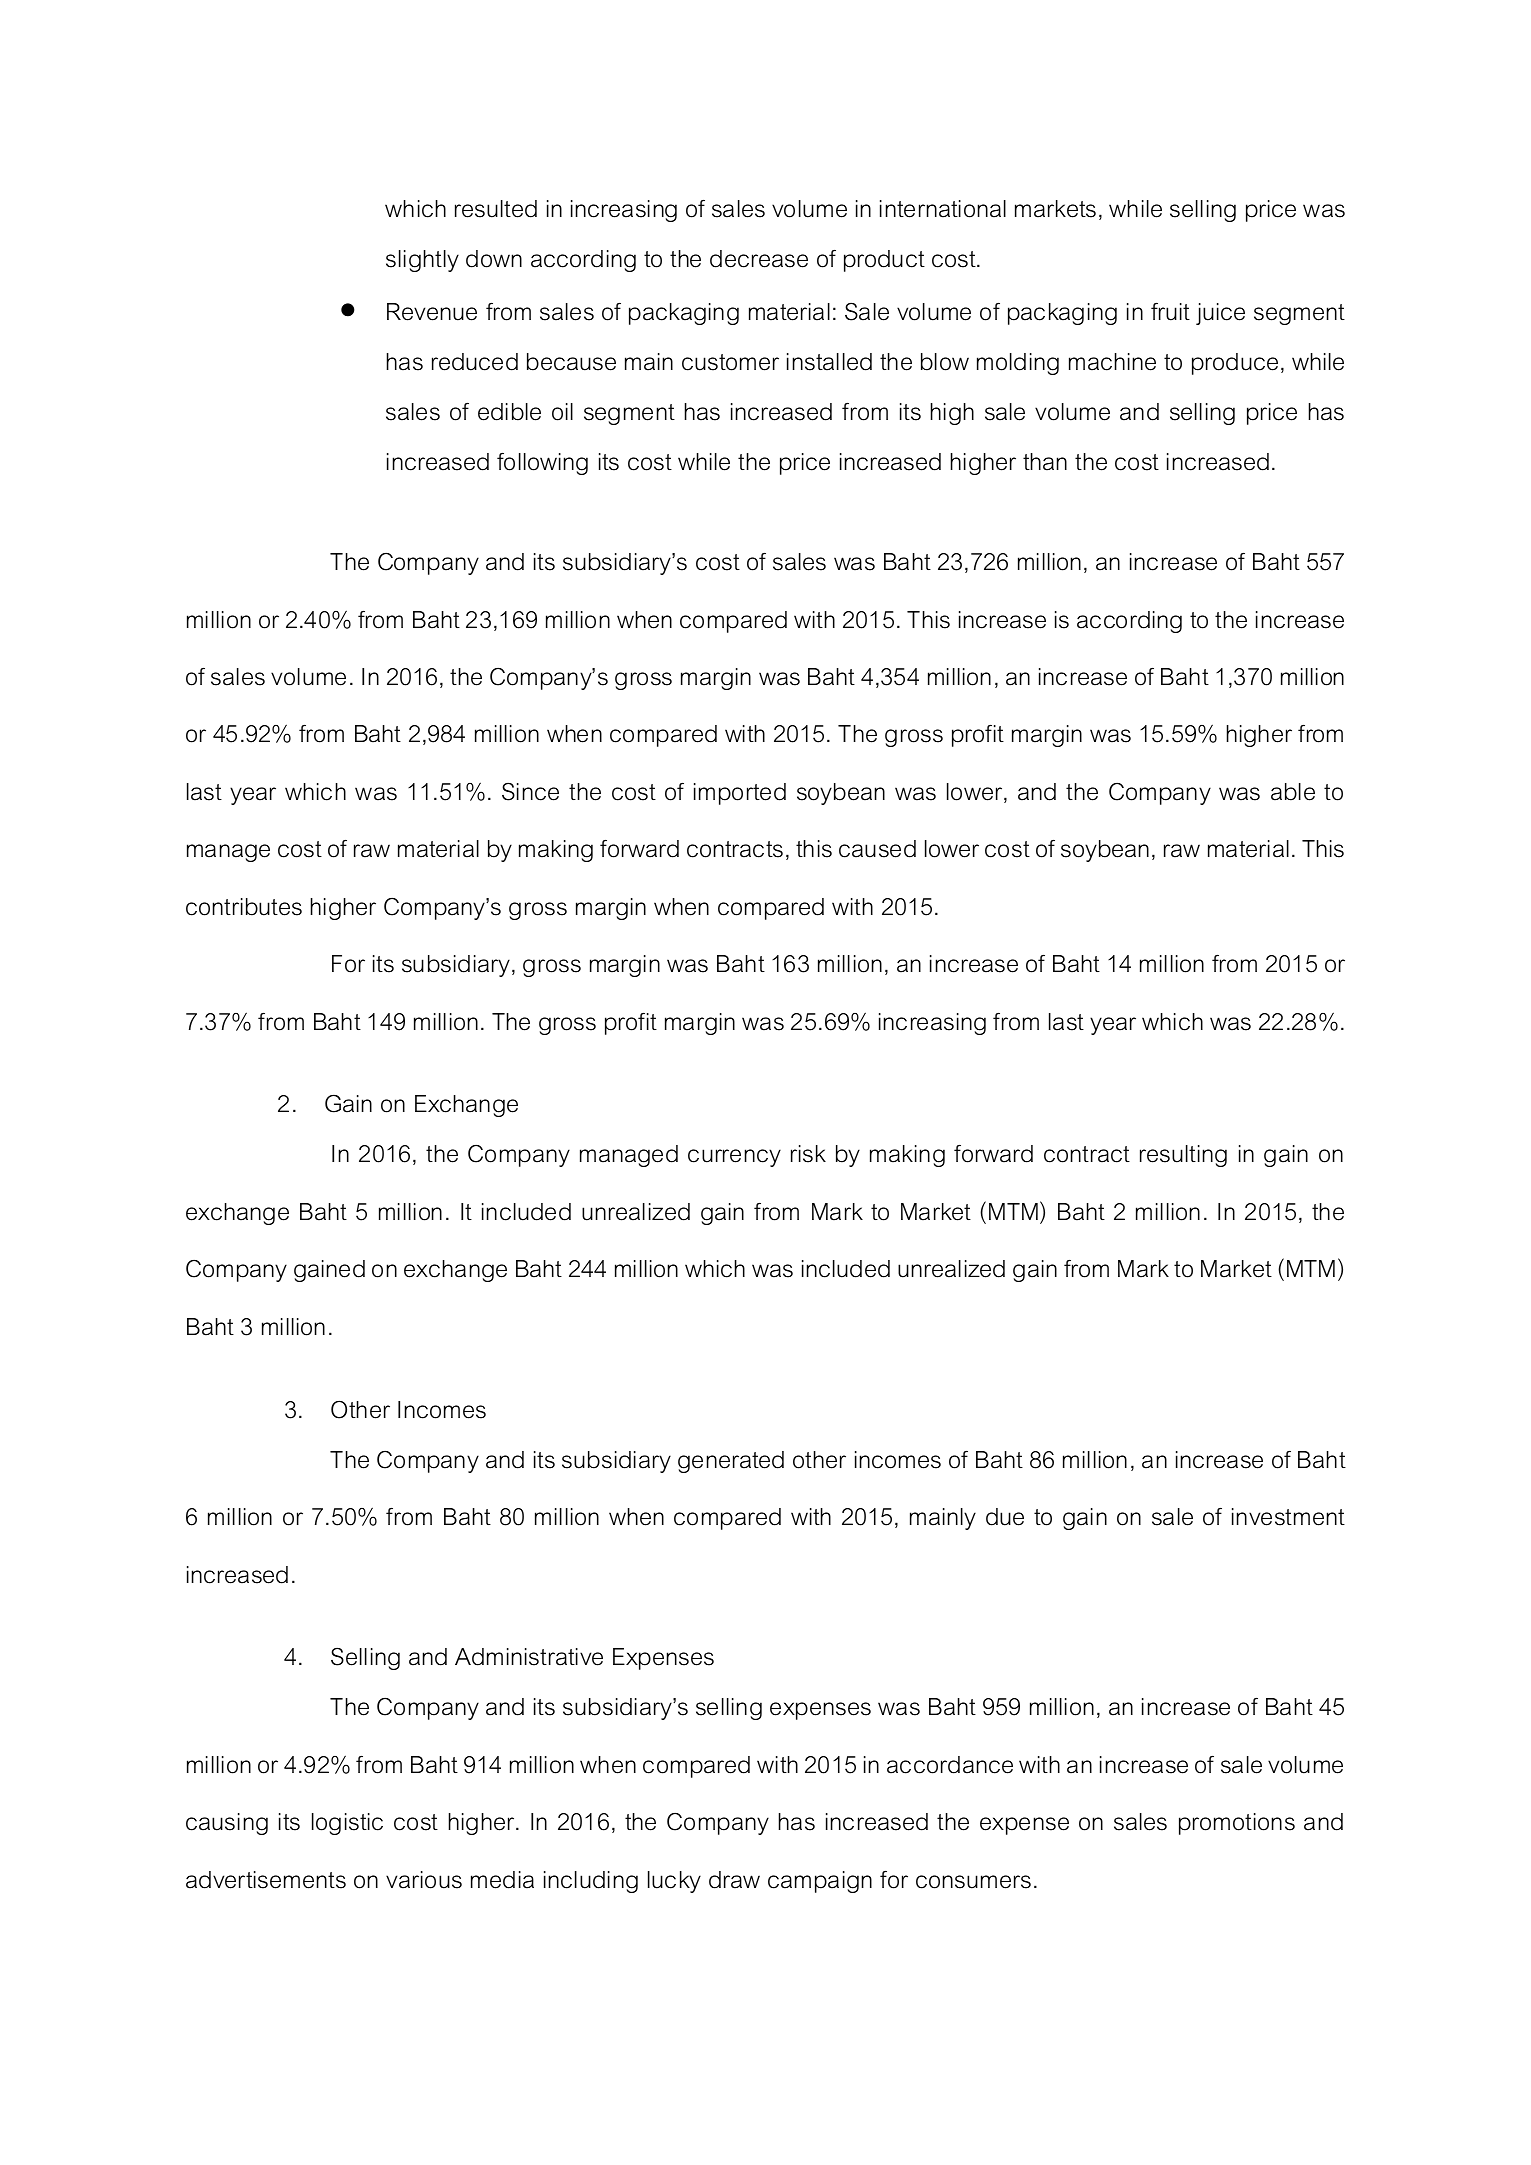 The width and height of the page is (1531, 2165). What do you see at coordinates (529, 1657) in the page?
I see `Administrative` at bounding box center [529, 1657].
